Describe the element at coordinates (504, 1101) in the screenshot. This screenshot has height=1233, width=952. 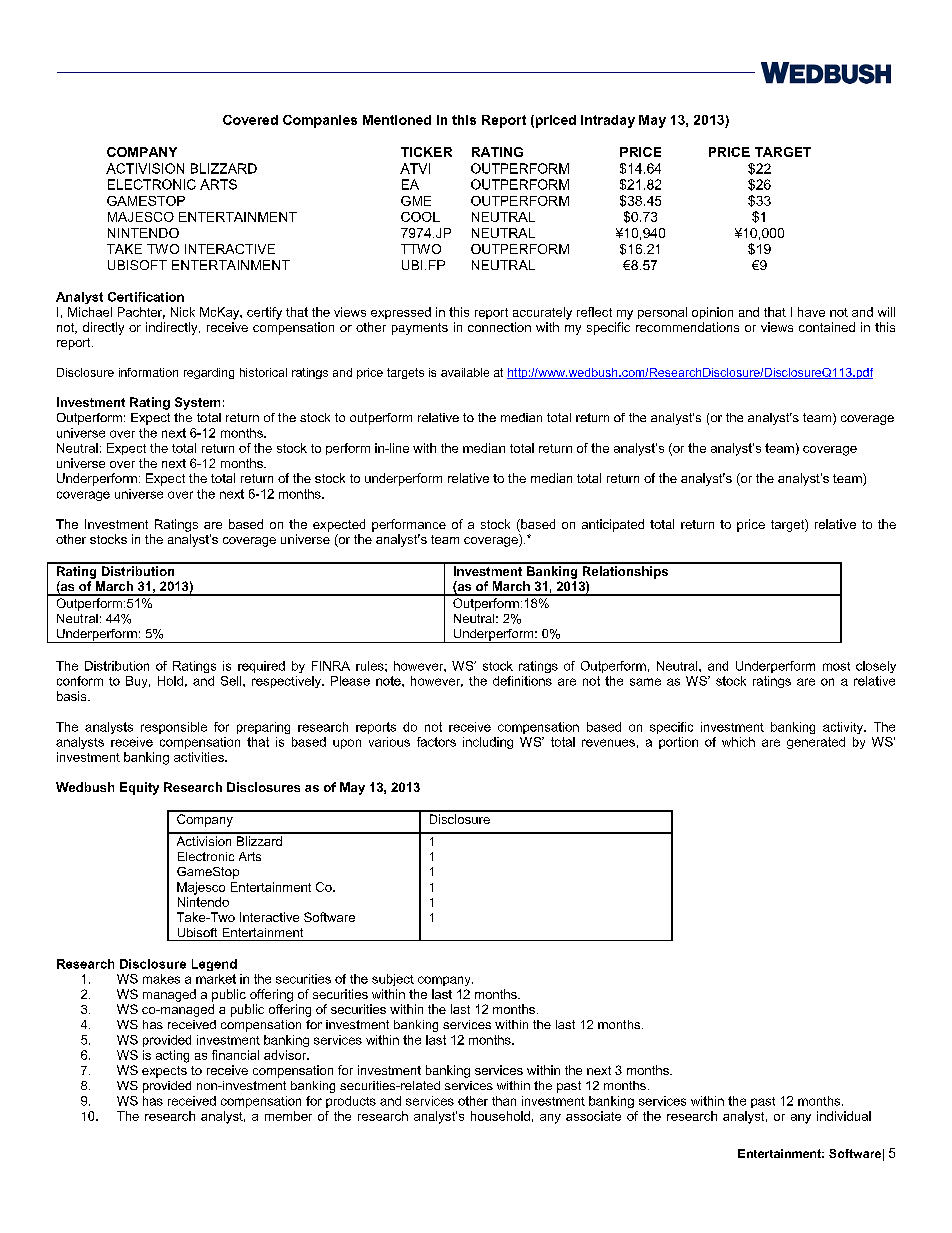
I see `than` at that location.
